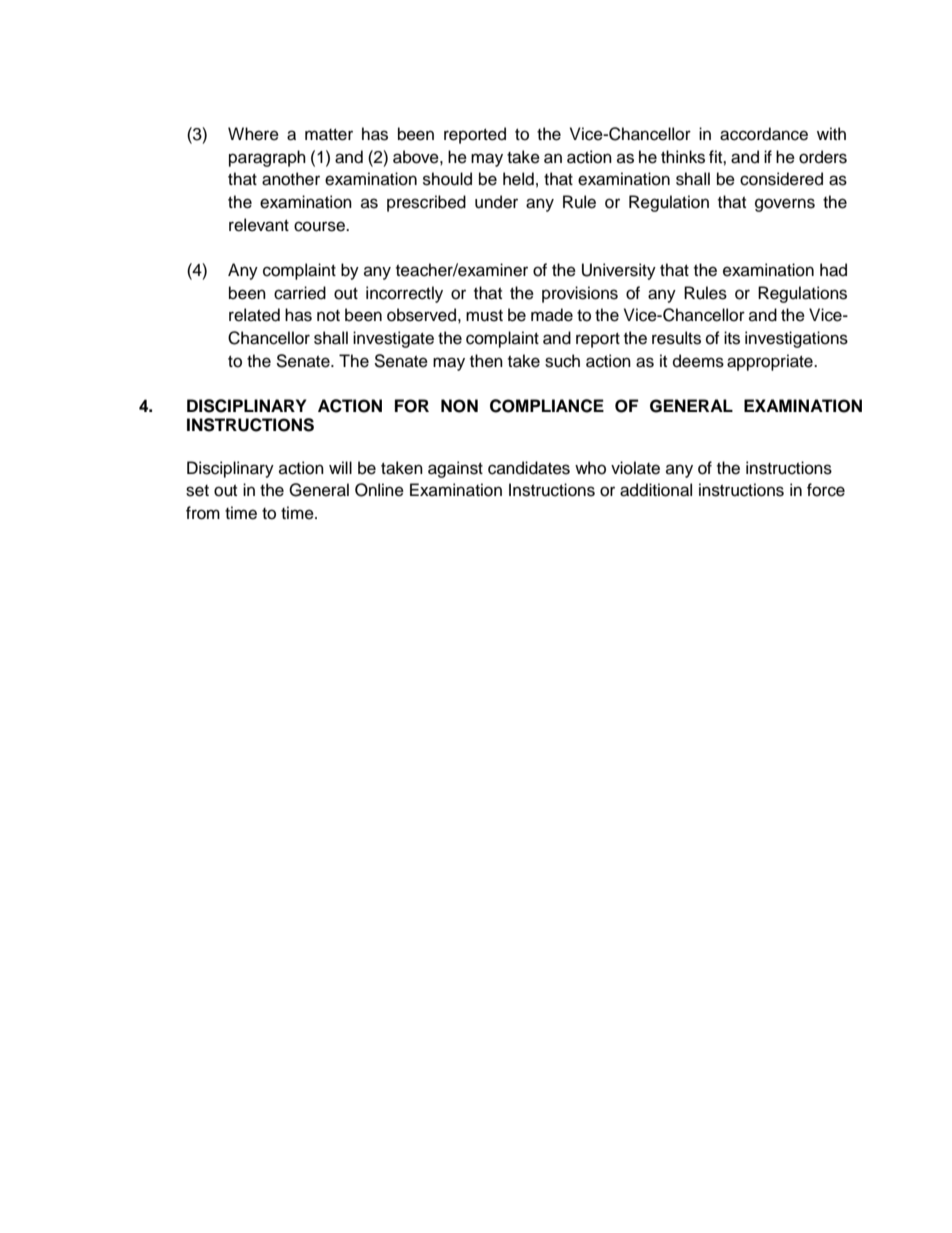  Describe the element at coordinates (203, 513) in the document. I see `from` at that location.
